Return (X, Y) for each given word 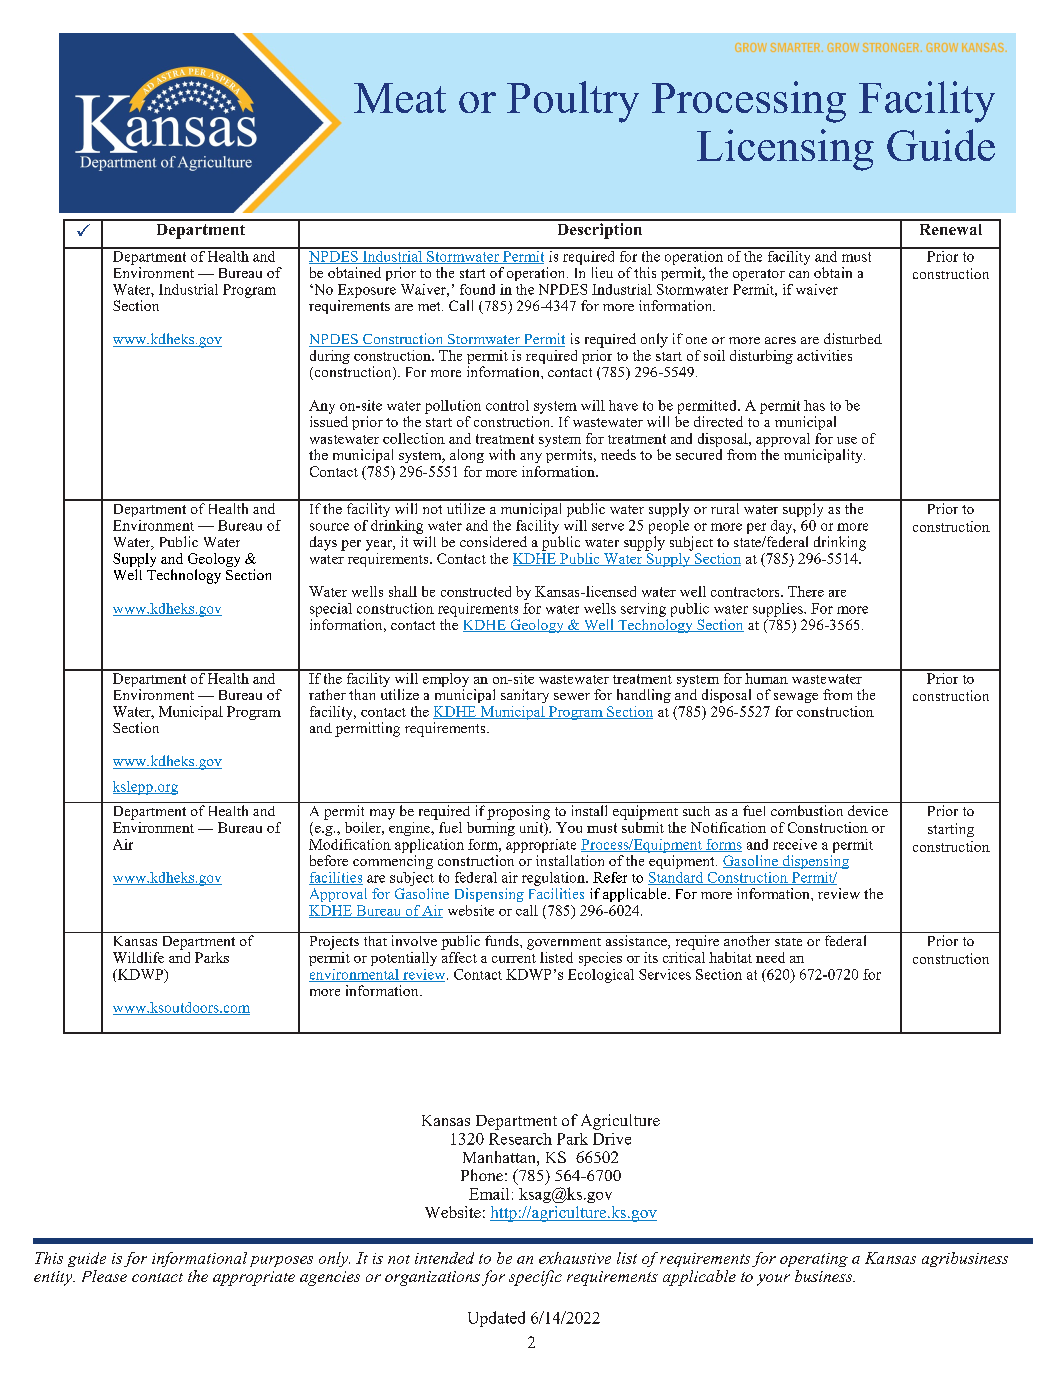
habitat (730, 957)
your (773, 1280)
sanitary (525, 696)
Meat (400, 98)
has (814, 405)
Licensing (785, 150)
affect (459, 956)
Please (104, 1276)
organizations (432, 1278)
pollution (453, 407)
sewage (796, 698)
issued (329, 420)
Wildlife (138, 957)
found (477, 289)
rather (327, 694)
